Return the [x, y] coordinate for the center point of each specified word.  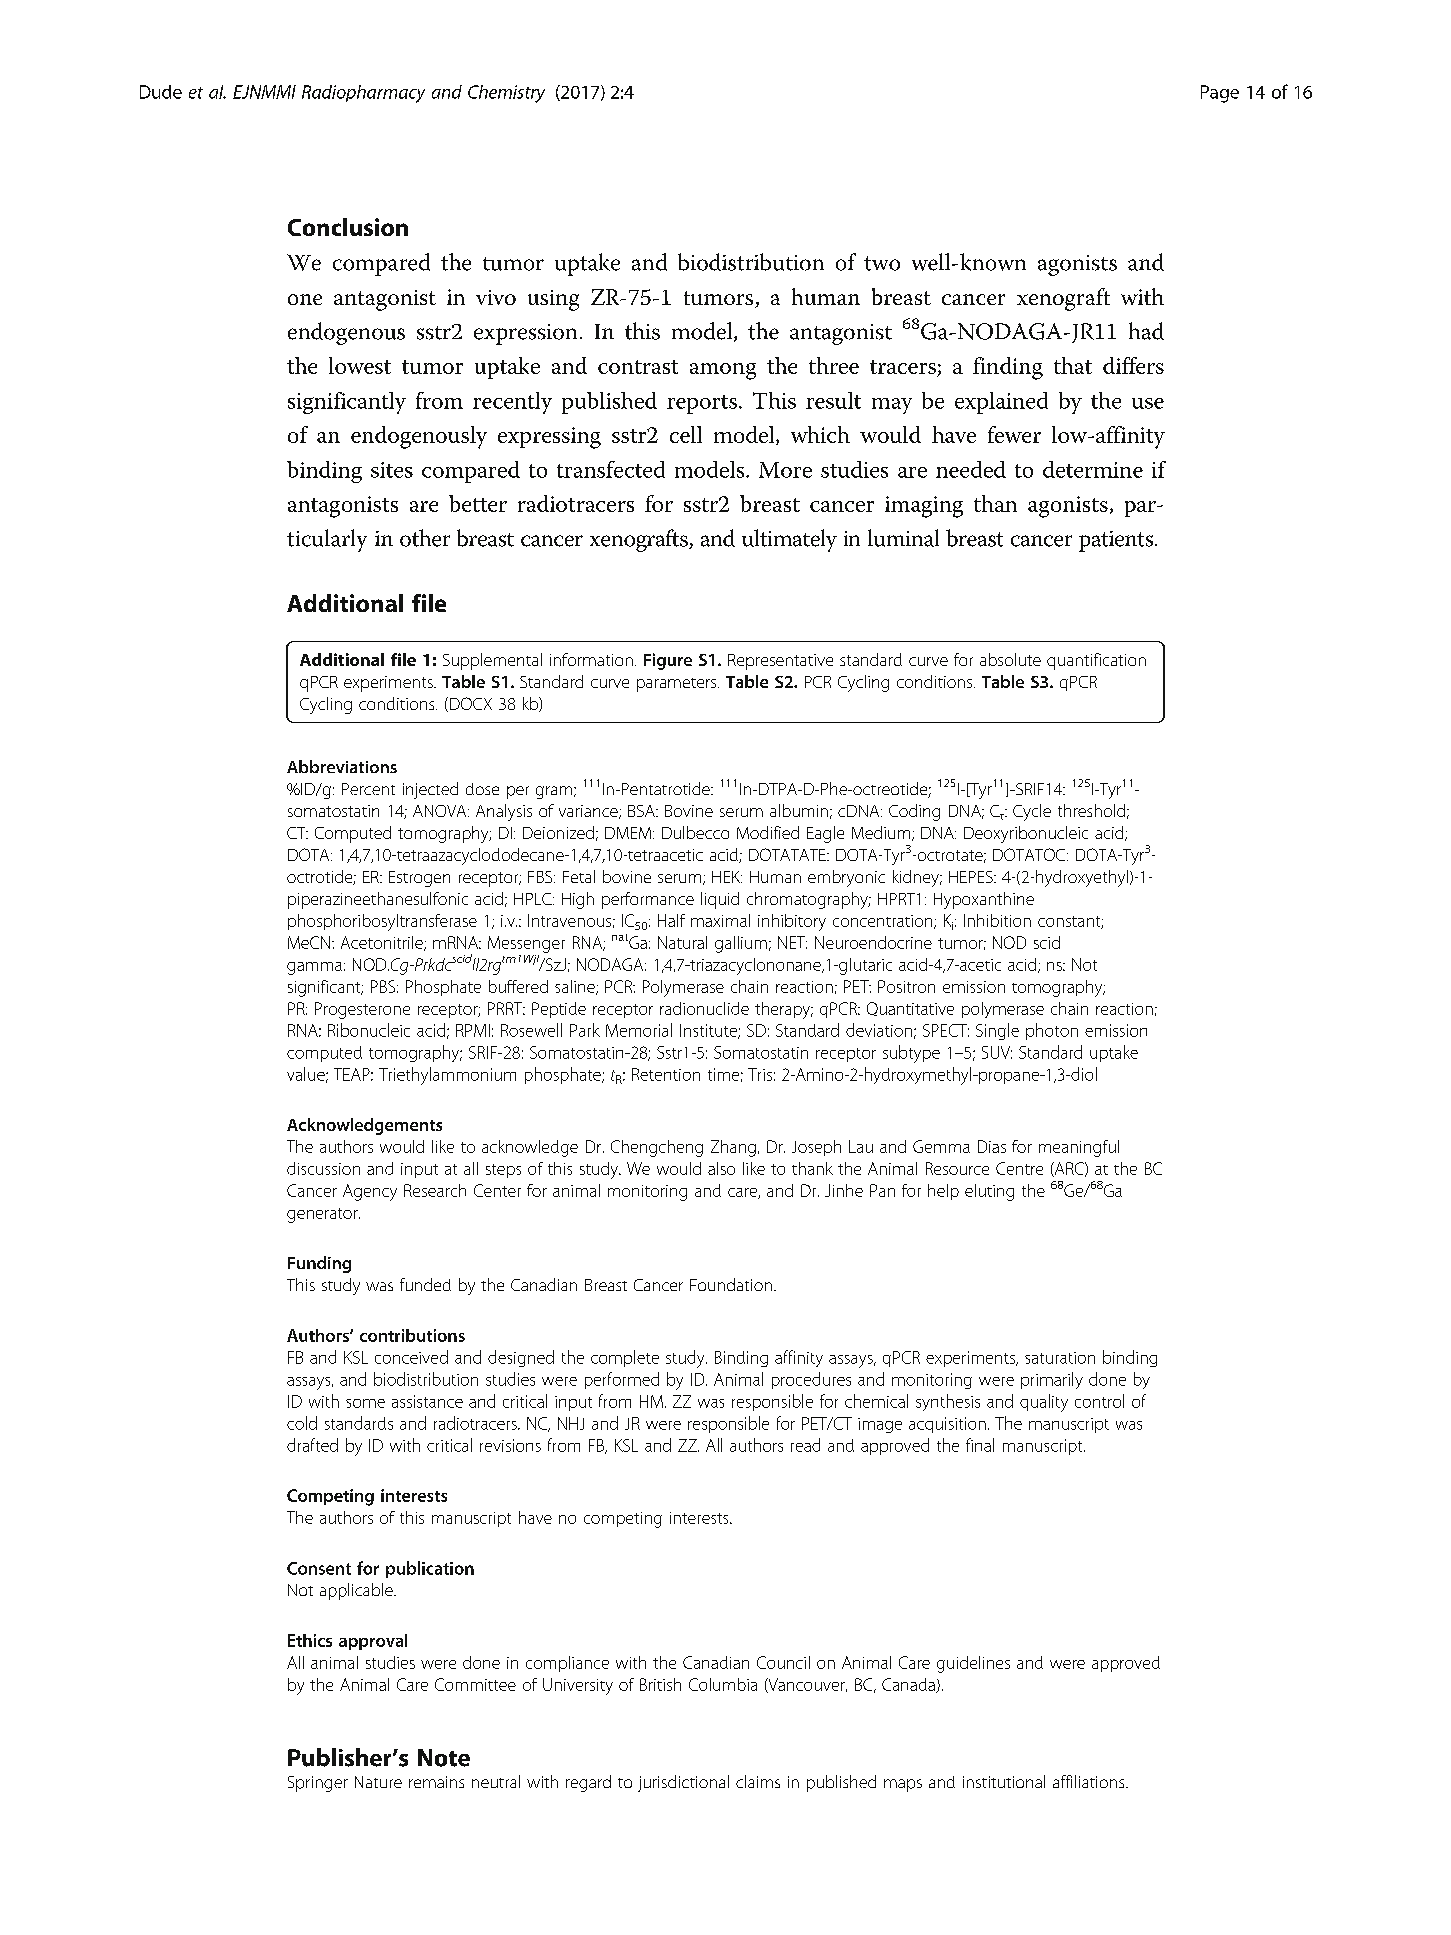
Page [1220, 94]
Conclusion [348, 227]
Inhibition [997, 920]
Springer [318, 1784]
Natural [682, 942]
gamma [314, 968]
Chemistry [506, 94]
